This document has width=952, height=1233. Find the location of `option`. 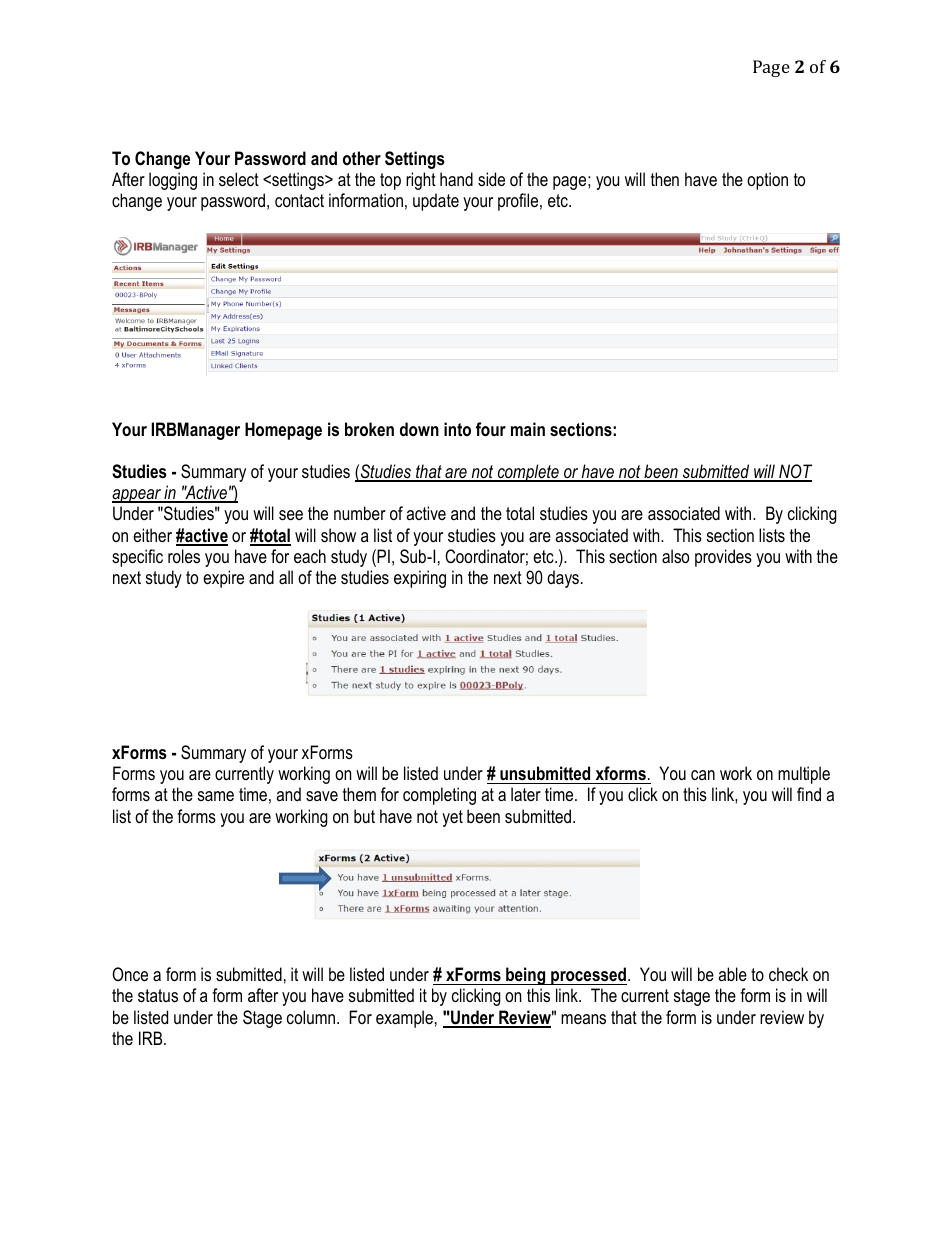

option is located at coordinates (767, 181).
